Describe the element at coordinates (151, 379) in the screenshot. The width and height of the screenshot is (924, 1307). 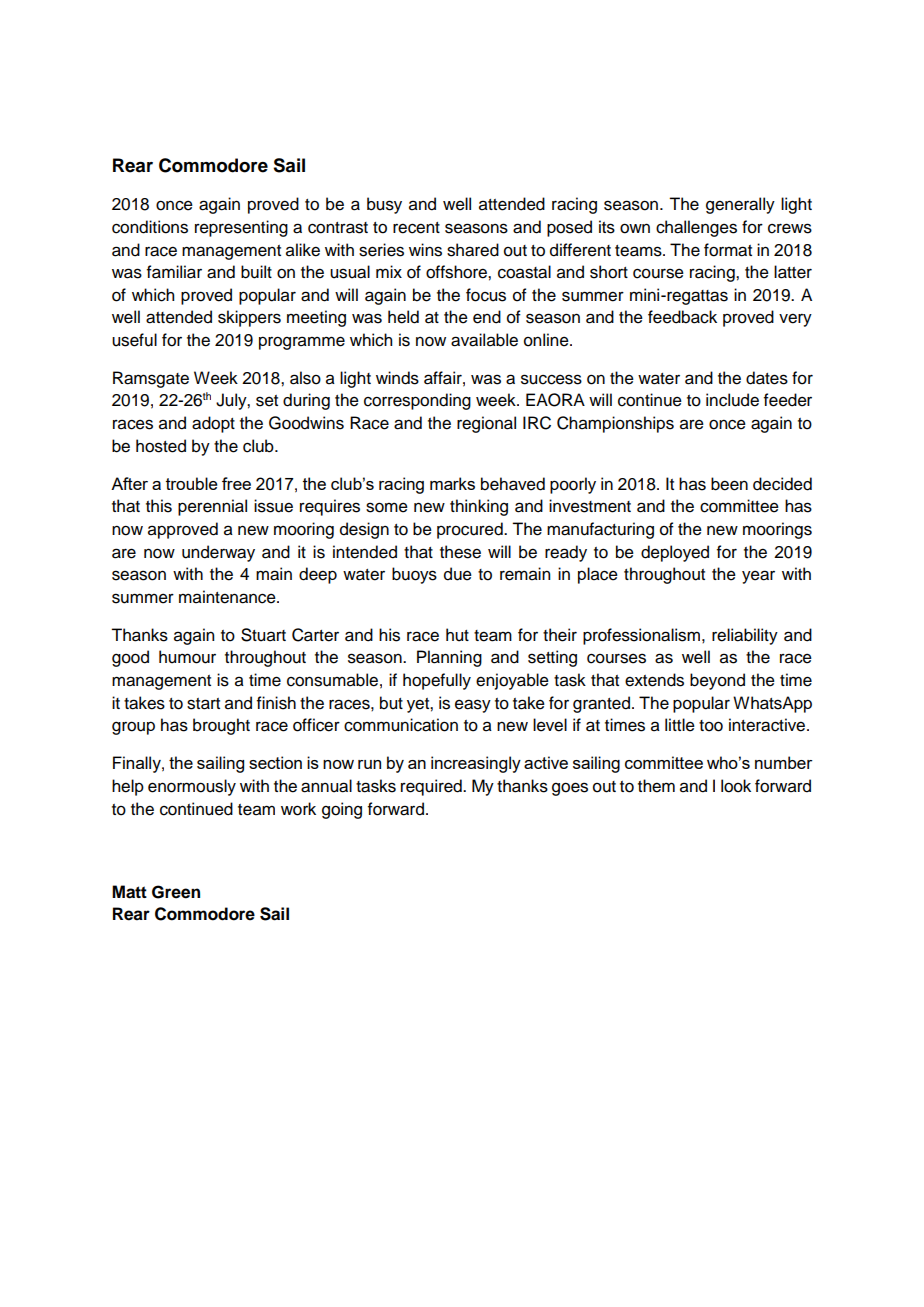
I see `Ramsgate` at that location.
